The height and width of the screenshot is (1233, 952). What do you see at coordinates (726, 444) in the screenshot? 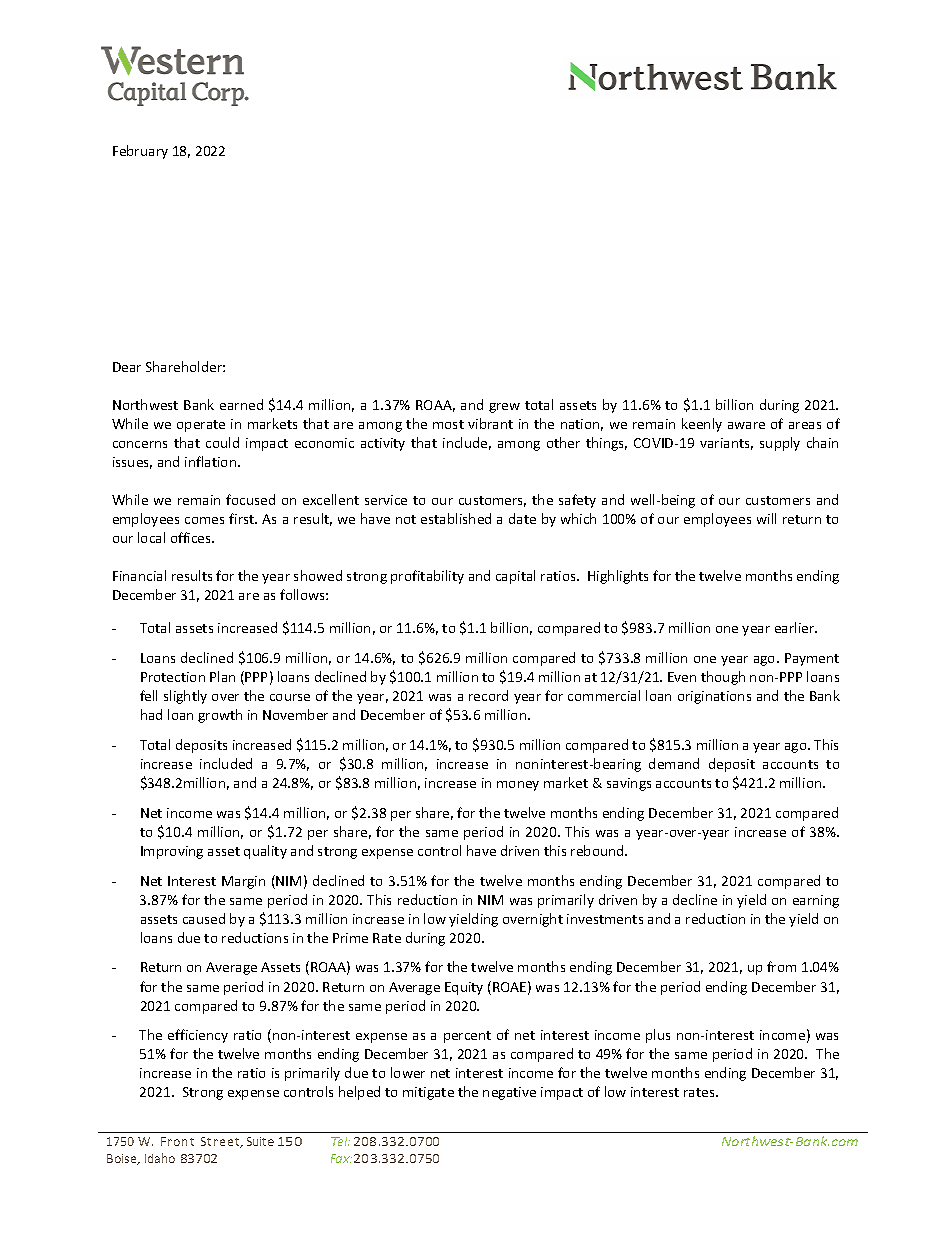
I see `variants` at bounding box center [726, 444].
